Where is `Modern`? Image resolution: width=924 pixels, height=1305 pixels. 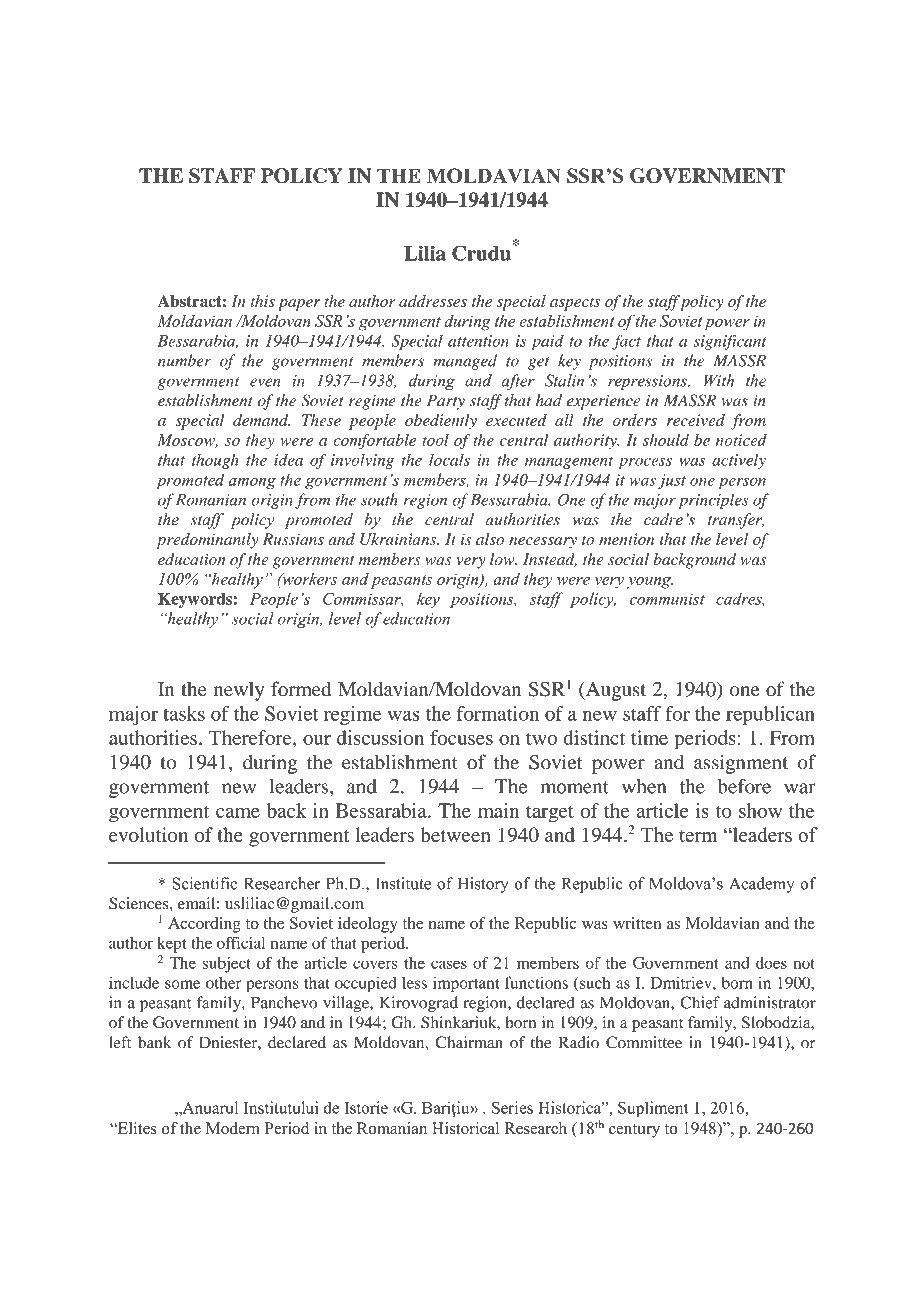 Modern is located at coordinates (233, 1128).
